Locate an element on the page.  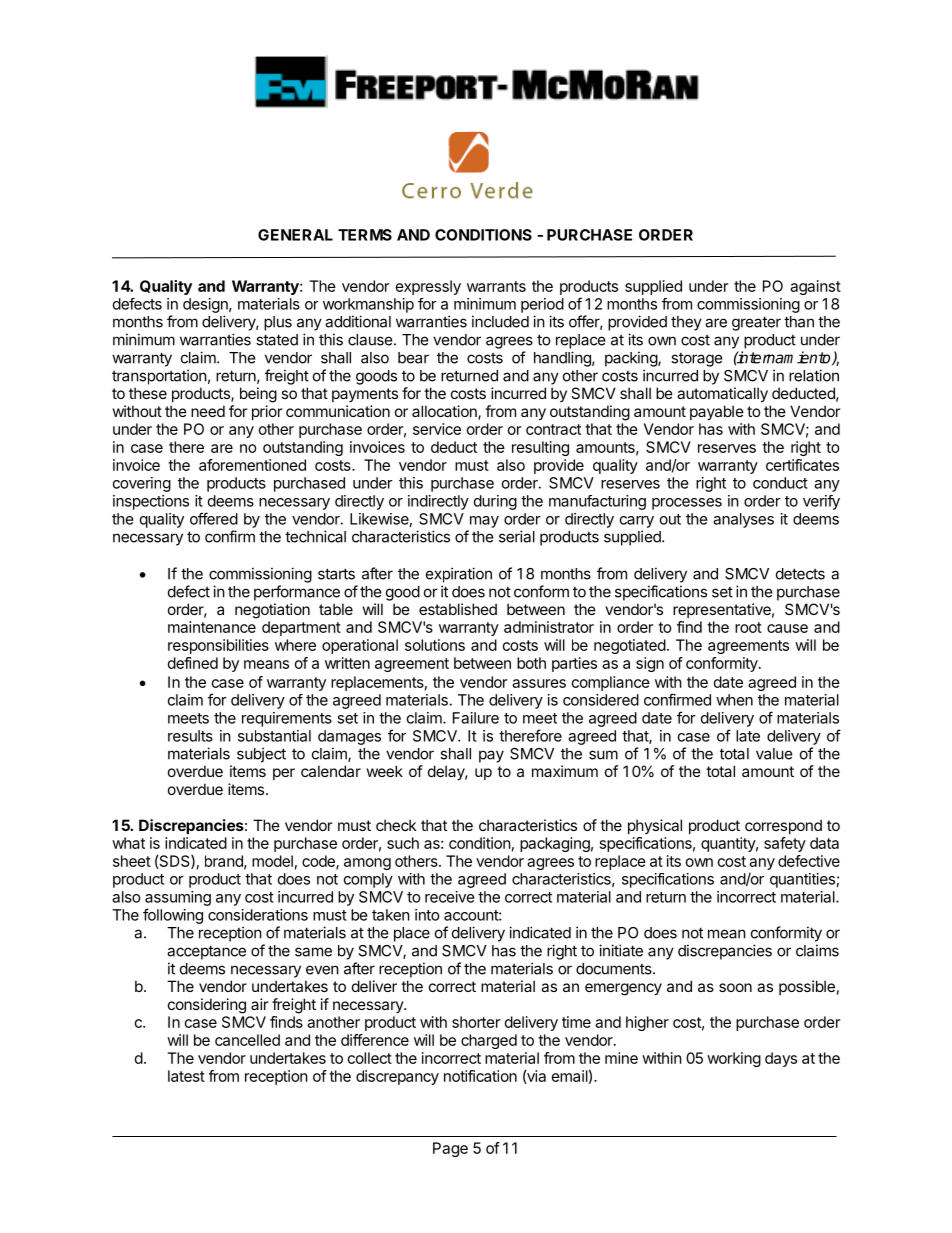
inspections is located at coordinates (151, 502).
